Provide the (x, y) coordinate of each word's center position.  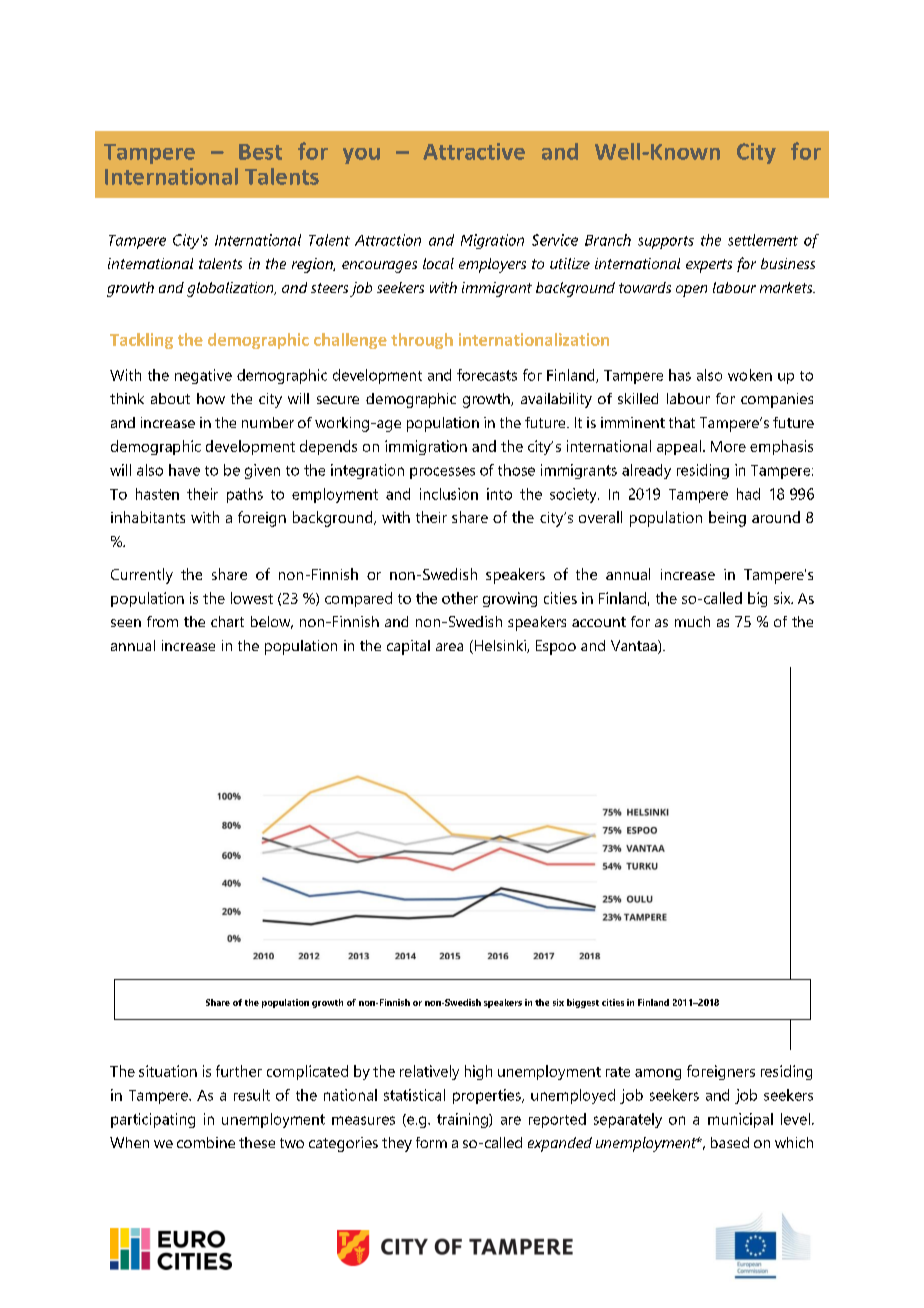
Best (260, 152)
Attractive (474, 151)
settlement (763, 240)
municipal (740, 1120)
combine (206, 1142)
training (463, 1120)
